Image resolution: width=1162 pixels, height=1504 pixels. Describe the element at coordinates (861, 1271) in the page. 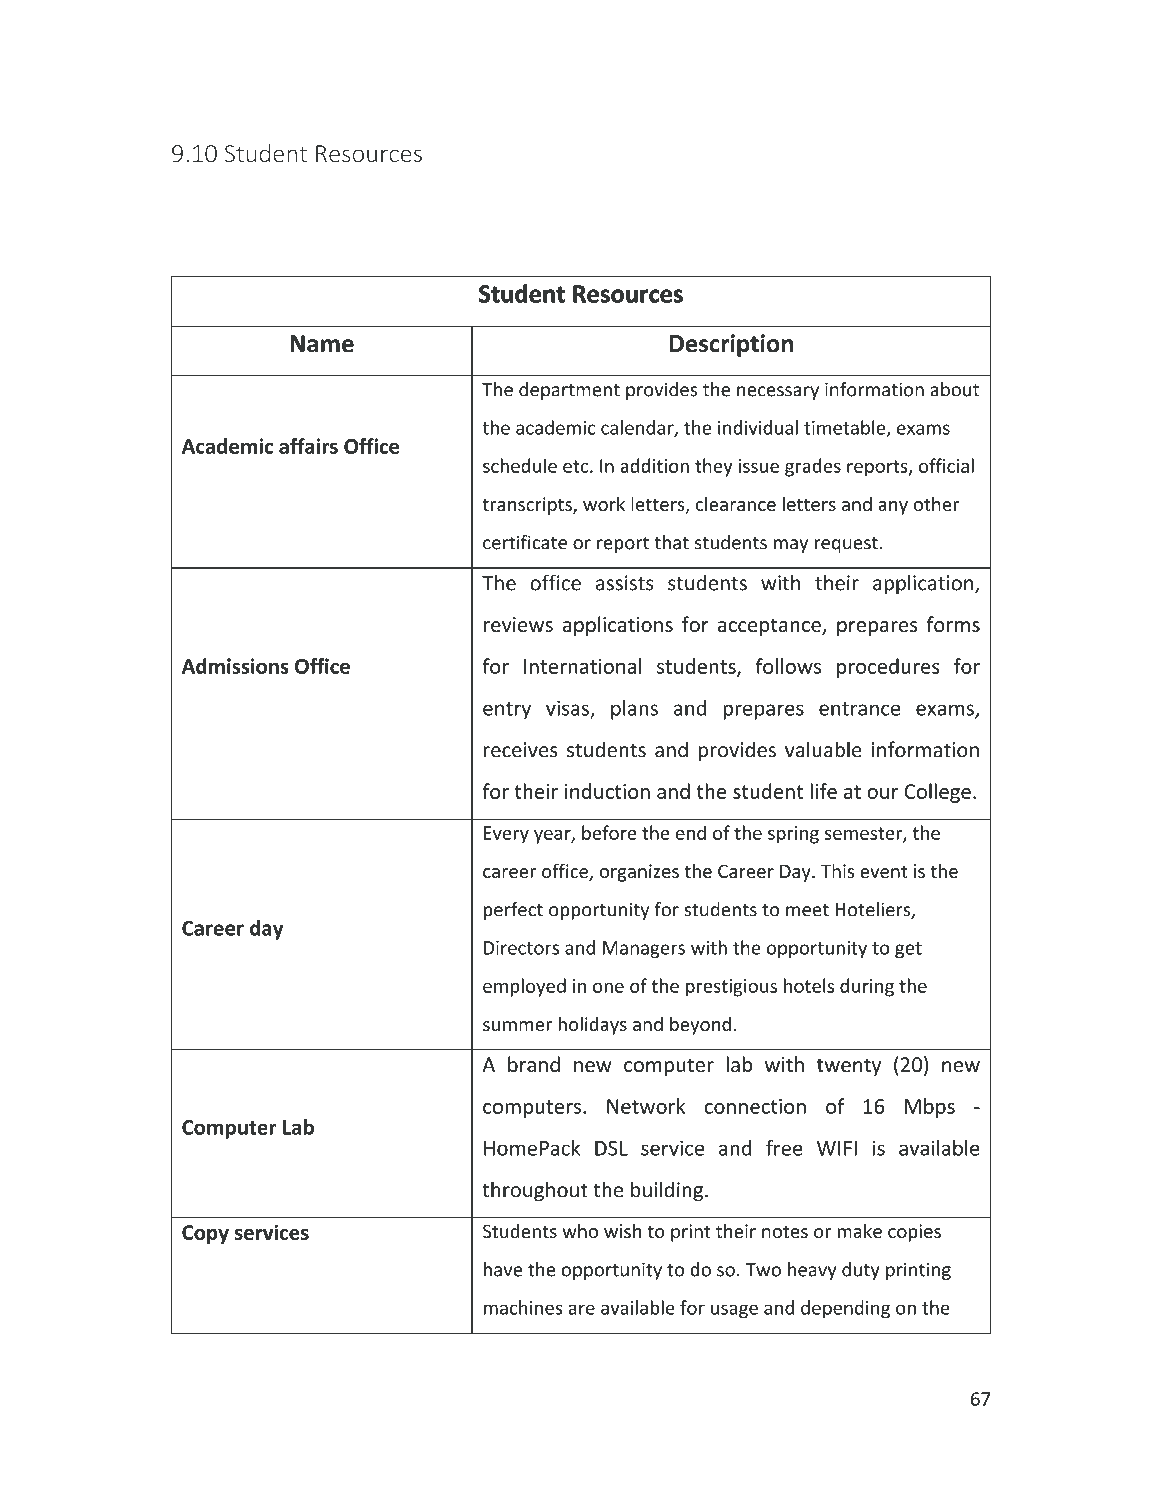

I see `duty` at that location.
